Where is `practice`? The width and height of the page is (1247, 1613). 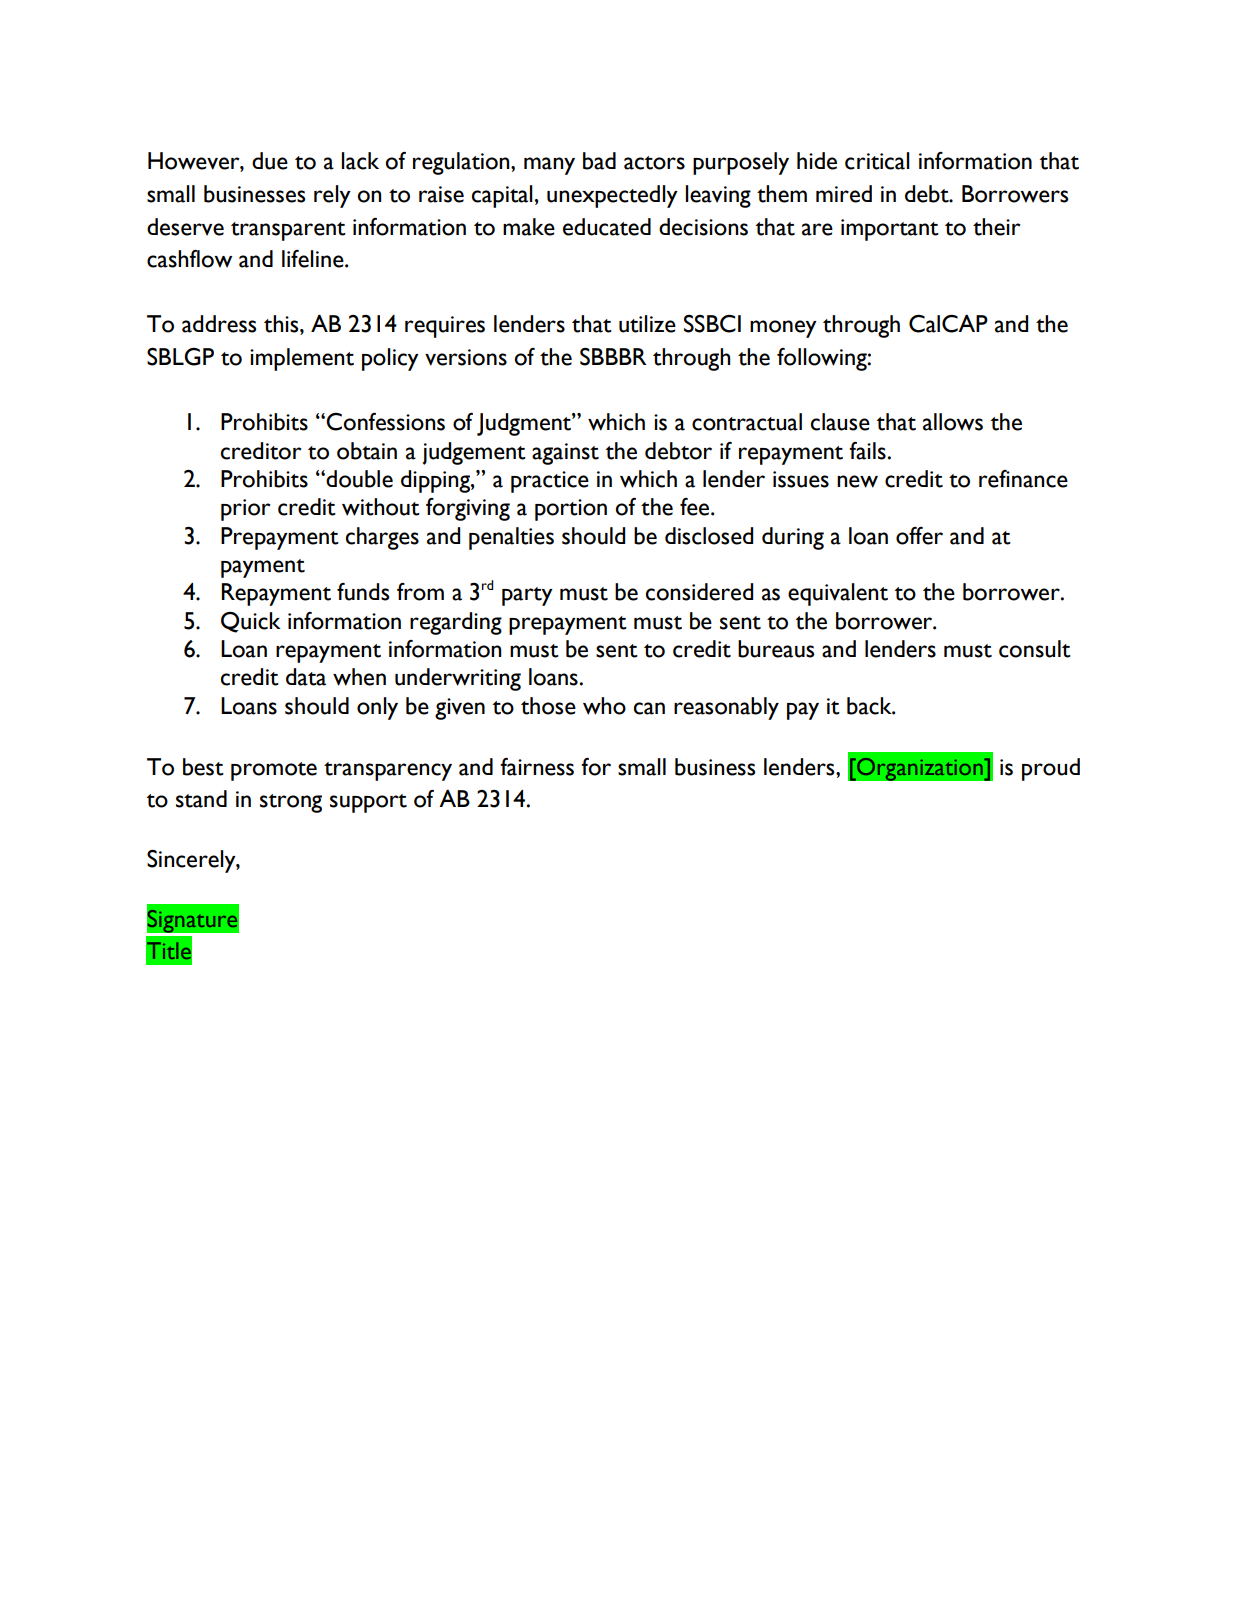
practice is located at coordinates (550, 482).
